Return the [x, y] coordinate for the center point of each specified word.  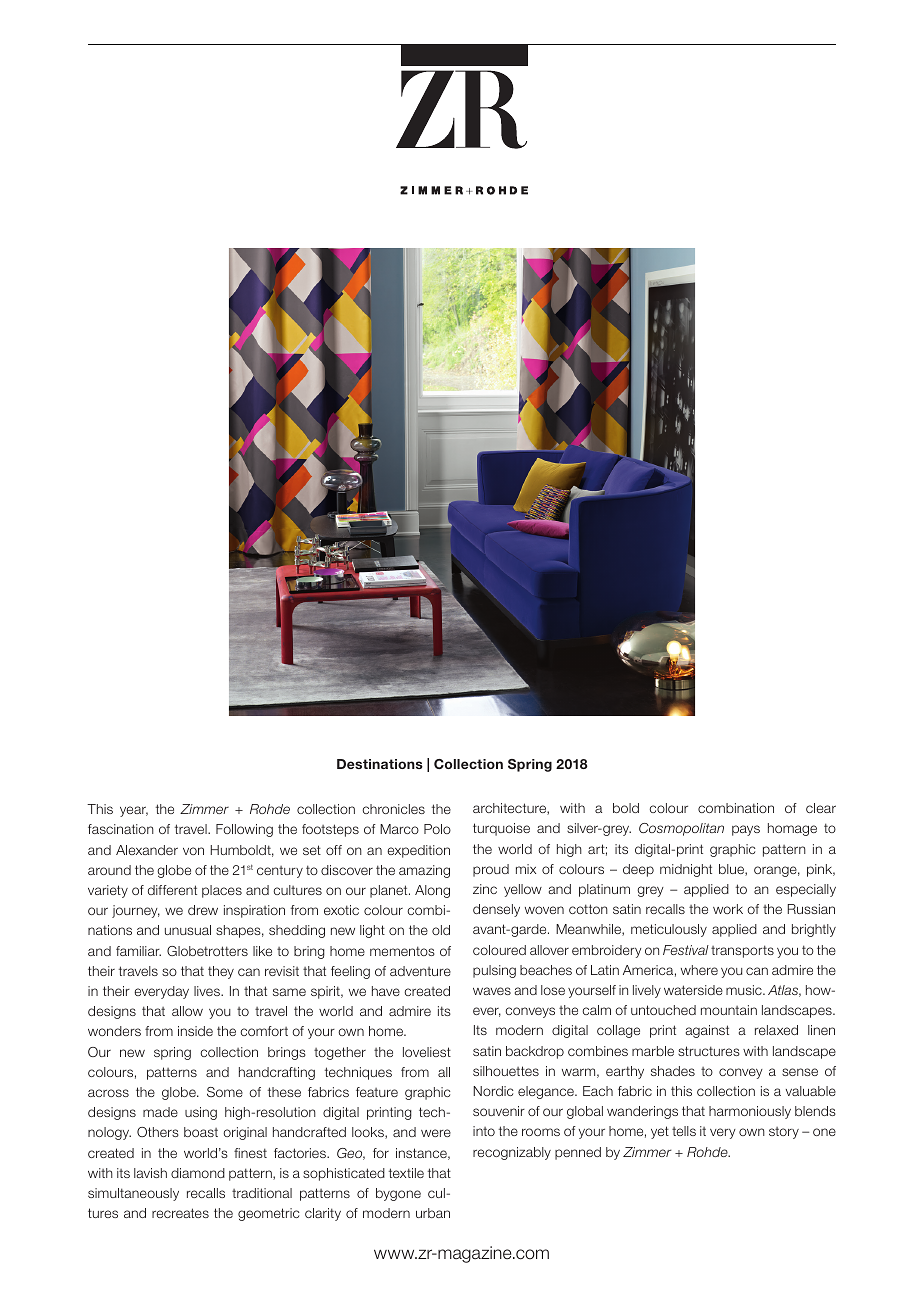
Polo [437, 829]
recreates [180, 1213]
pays [746, 830]
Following [244, 830]
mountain [729, 1010]
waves [492, 991]
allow [187, 1011]
